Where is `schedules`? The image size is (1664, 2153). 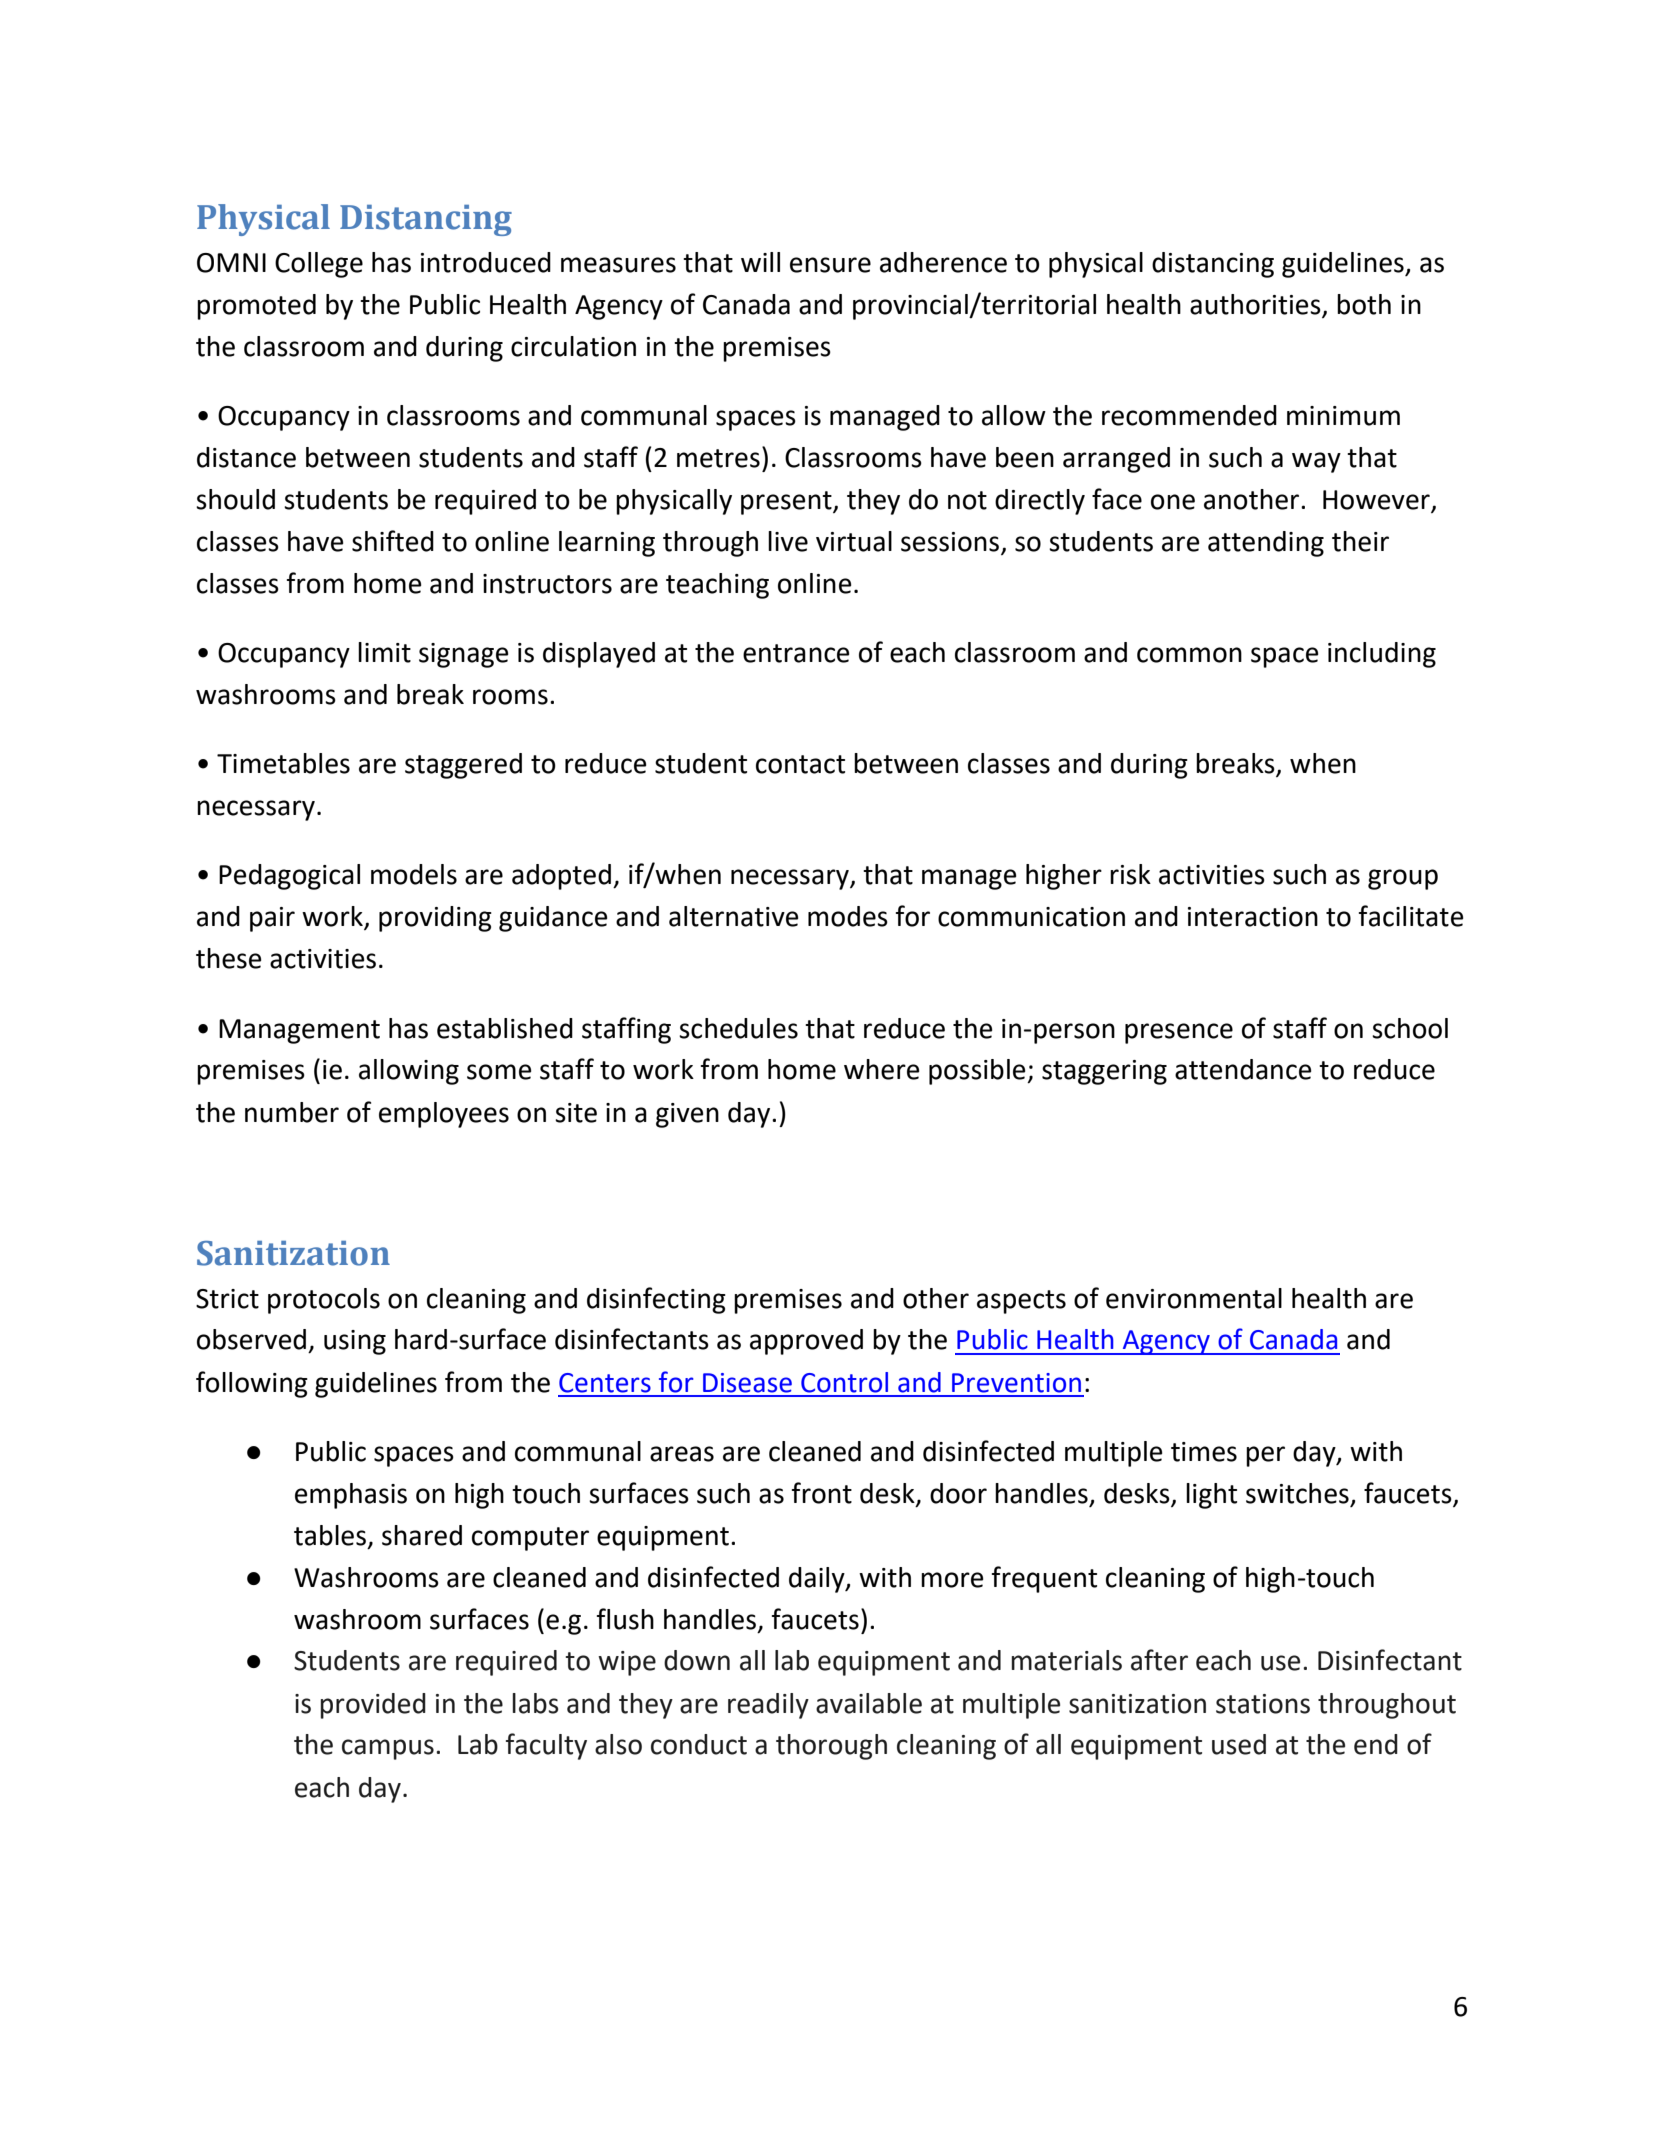 schedules is located at coordinates (738, 1028).
